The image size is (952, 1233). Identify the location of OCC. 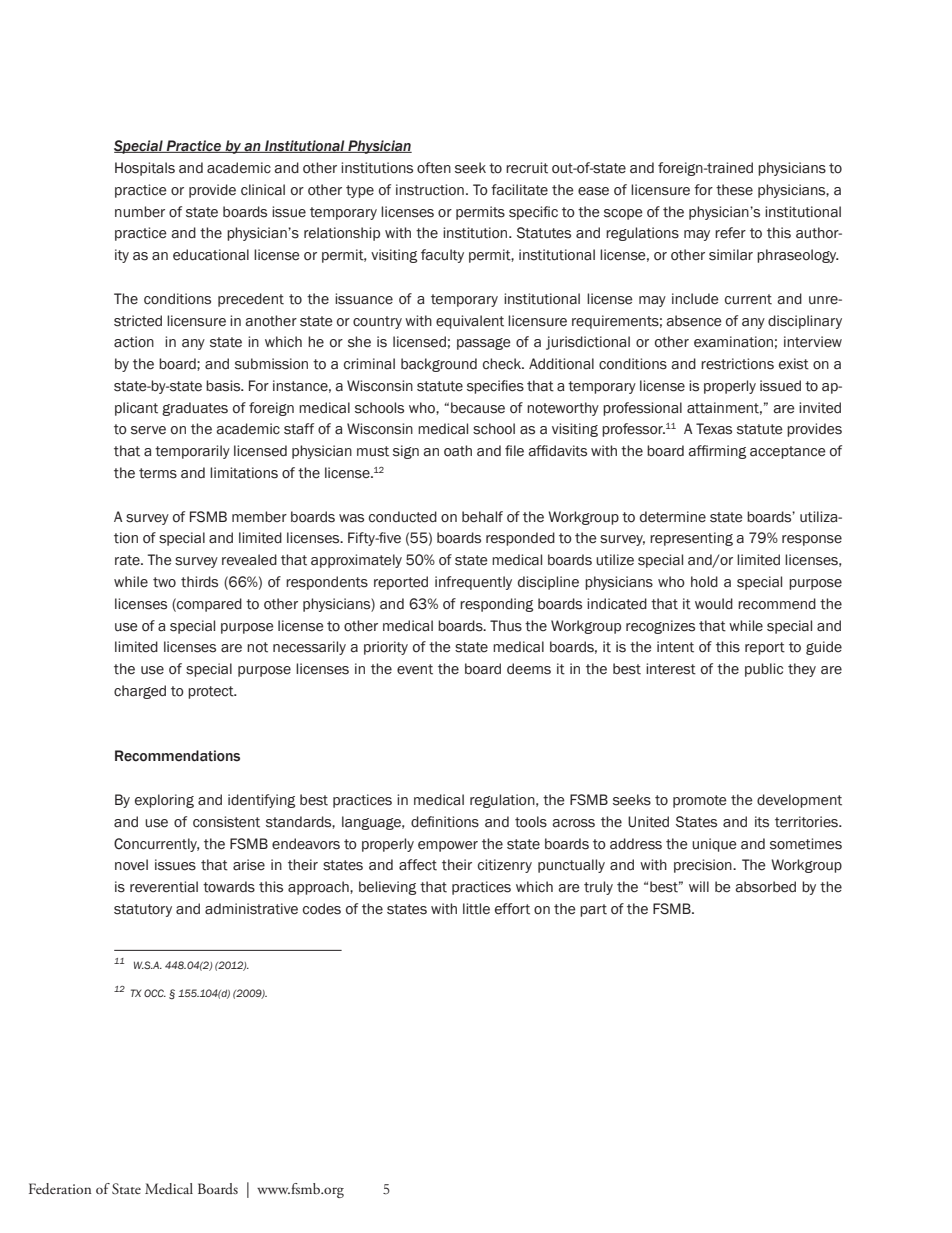
(155, 993).
